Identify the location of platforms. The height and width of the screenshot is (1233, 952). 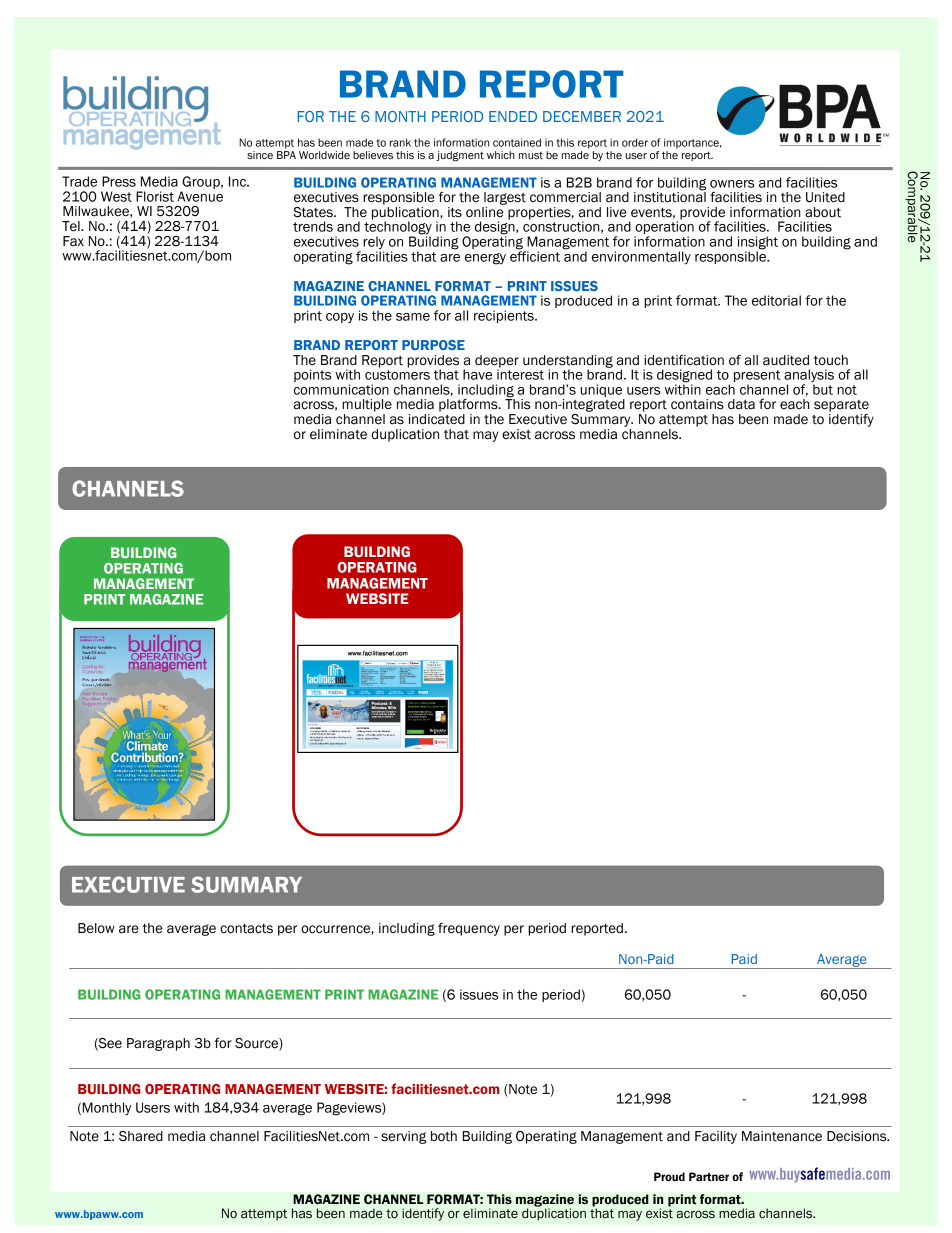
(469, 405).
